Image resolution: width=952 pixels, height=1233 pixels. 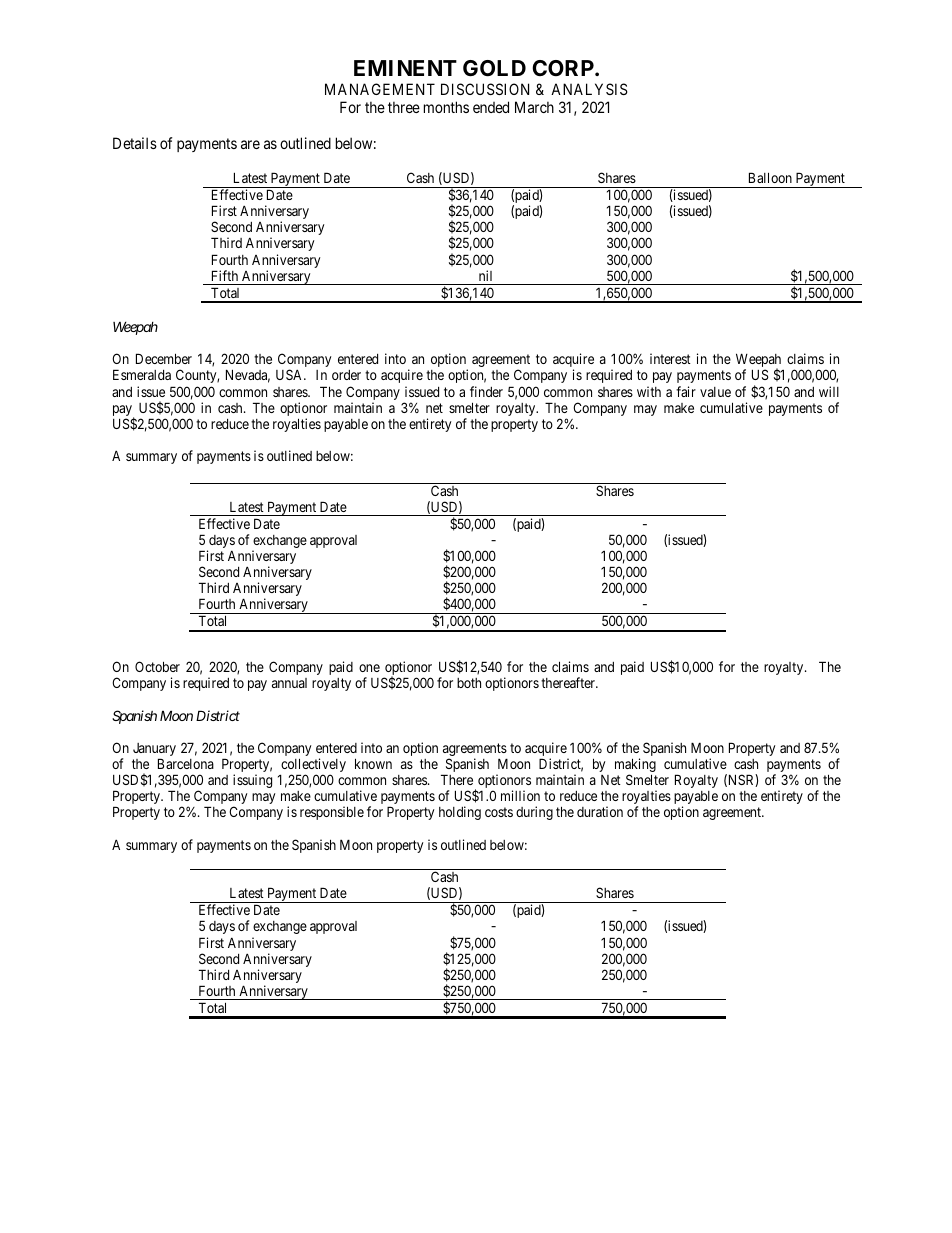 I want to click on interest, so click(x=670, y=358).
